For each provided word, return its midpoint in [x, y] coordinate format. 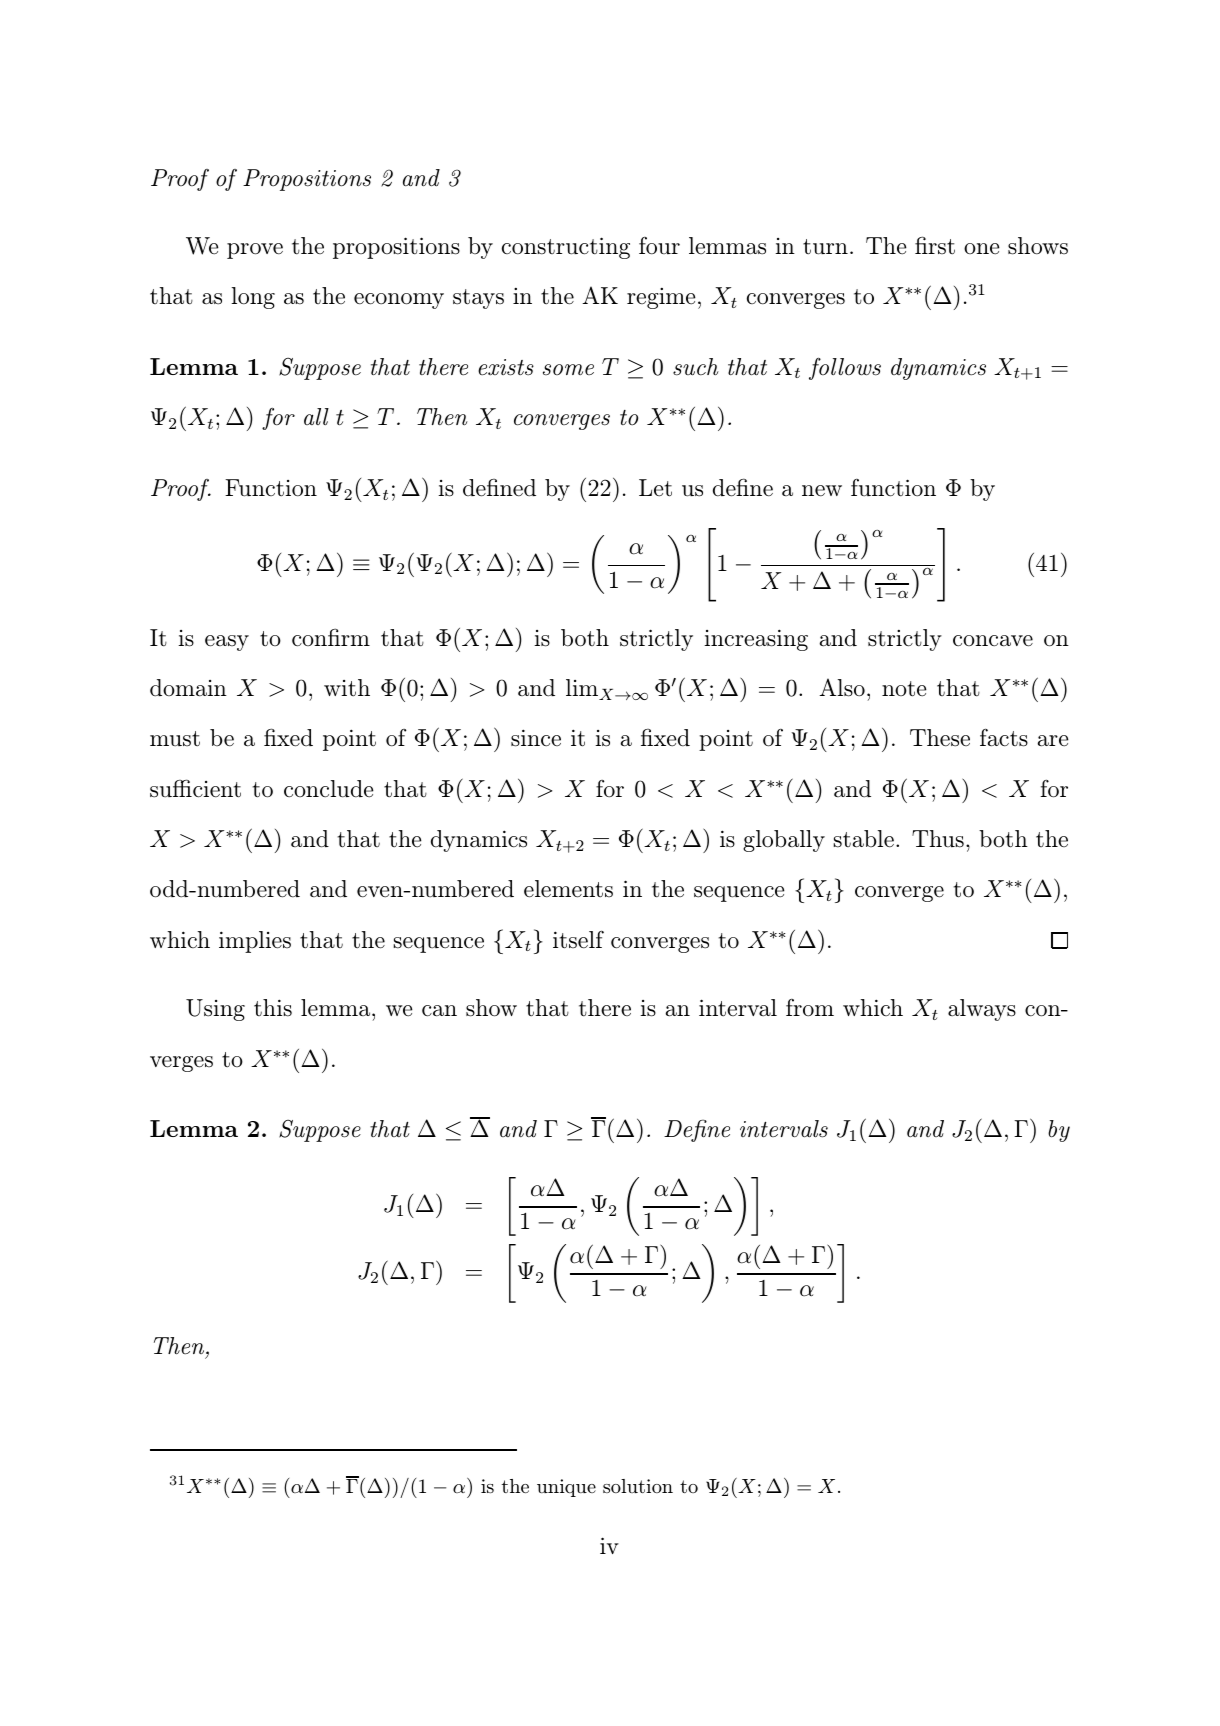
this [273, 1008]
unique [566, 1488]
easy [227, 643]
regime [661, 298]
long [253, 298]
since [536, 738]
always [982, 1010]
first [935, 245]
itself [578, 939]
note [904, 689]
